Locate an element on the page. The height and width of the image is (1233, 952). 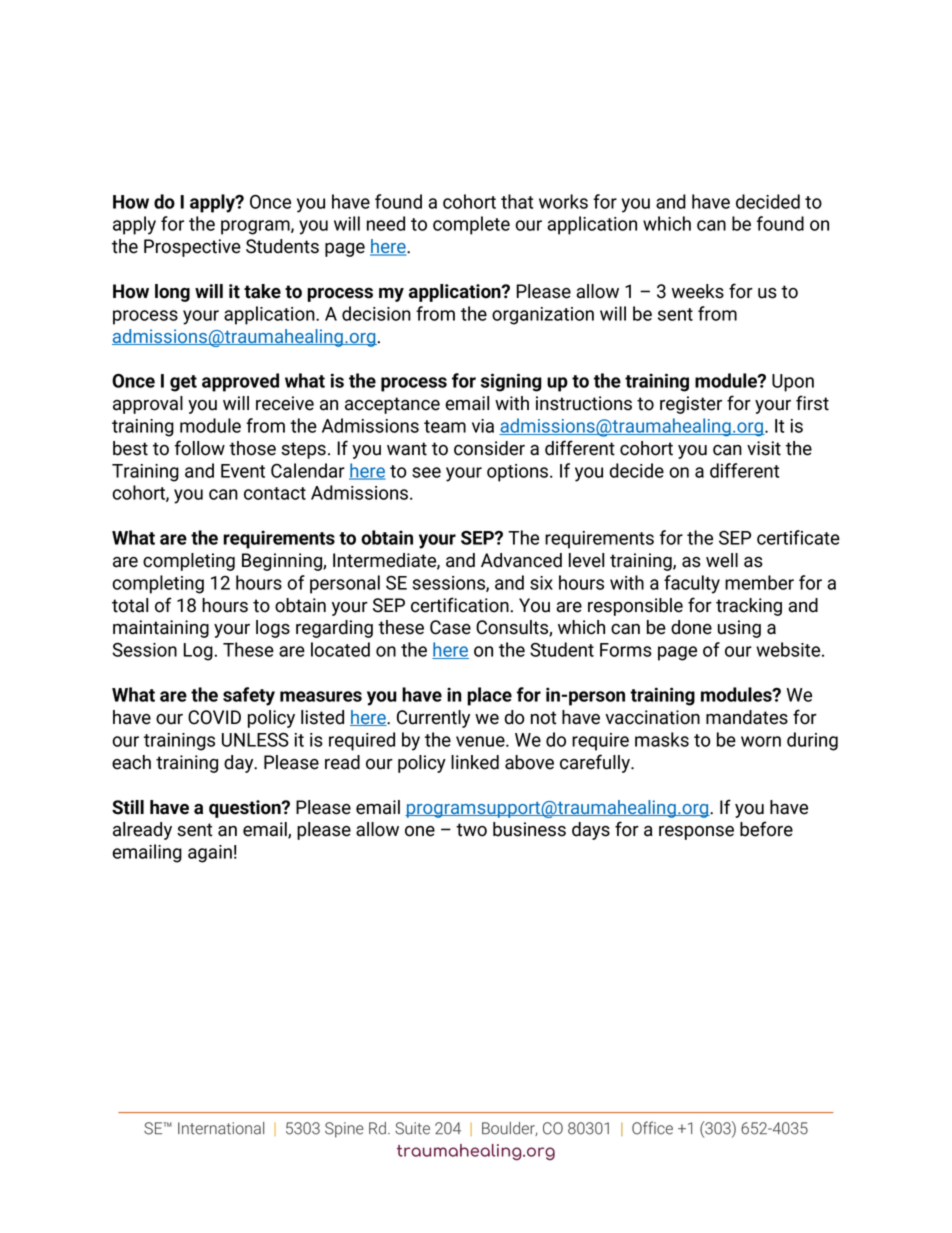
complete is located at coordinates (471, 225).
